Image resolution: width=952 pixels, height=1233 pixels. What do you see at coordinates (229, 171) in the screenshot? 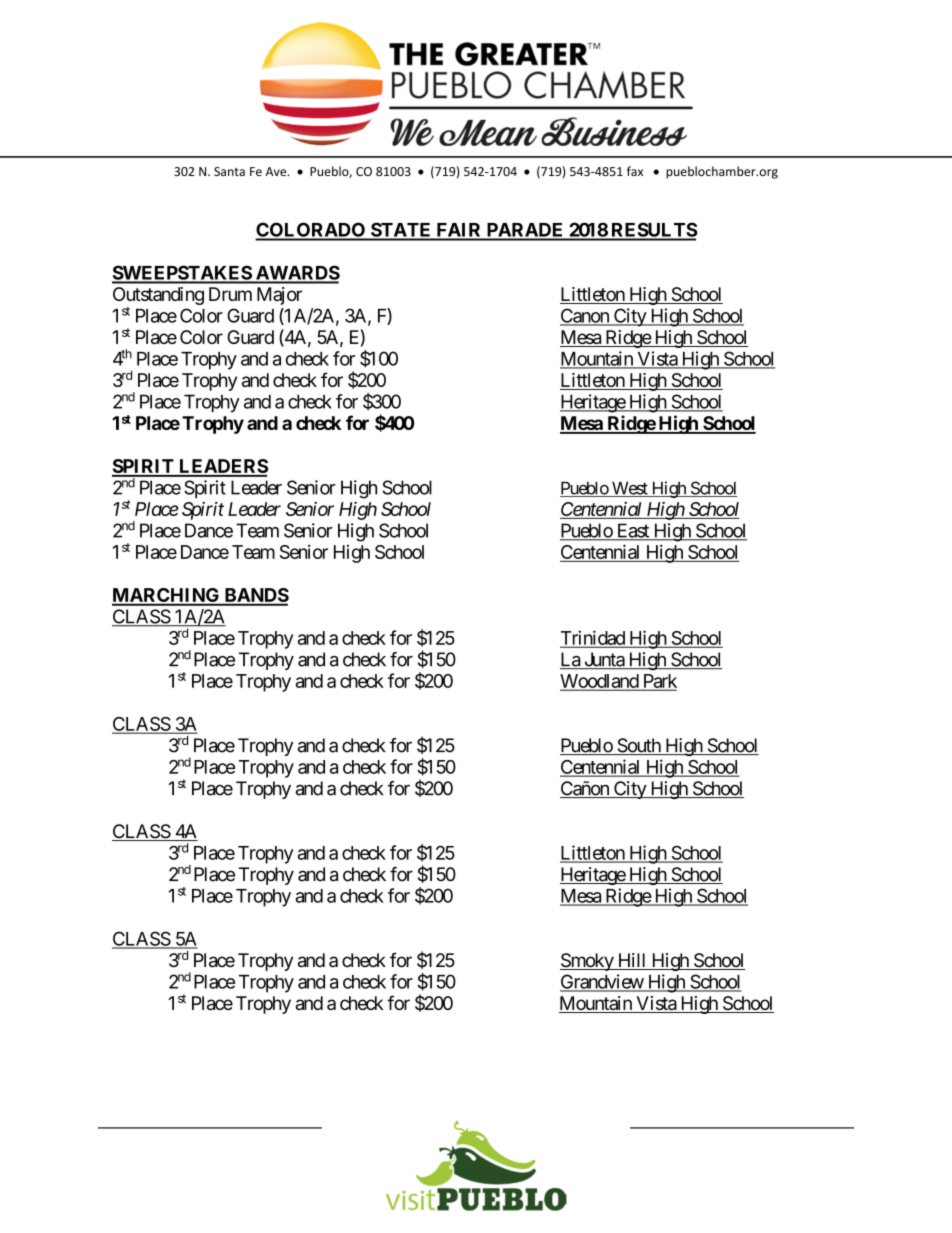
I see `Santa` at bounding box center [229, 171].
